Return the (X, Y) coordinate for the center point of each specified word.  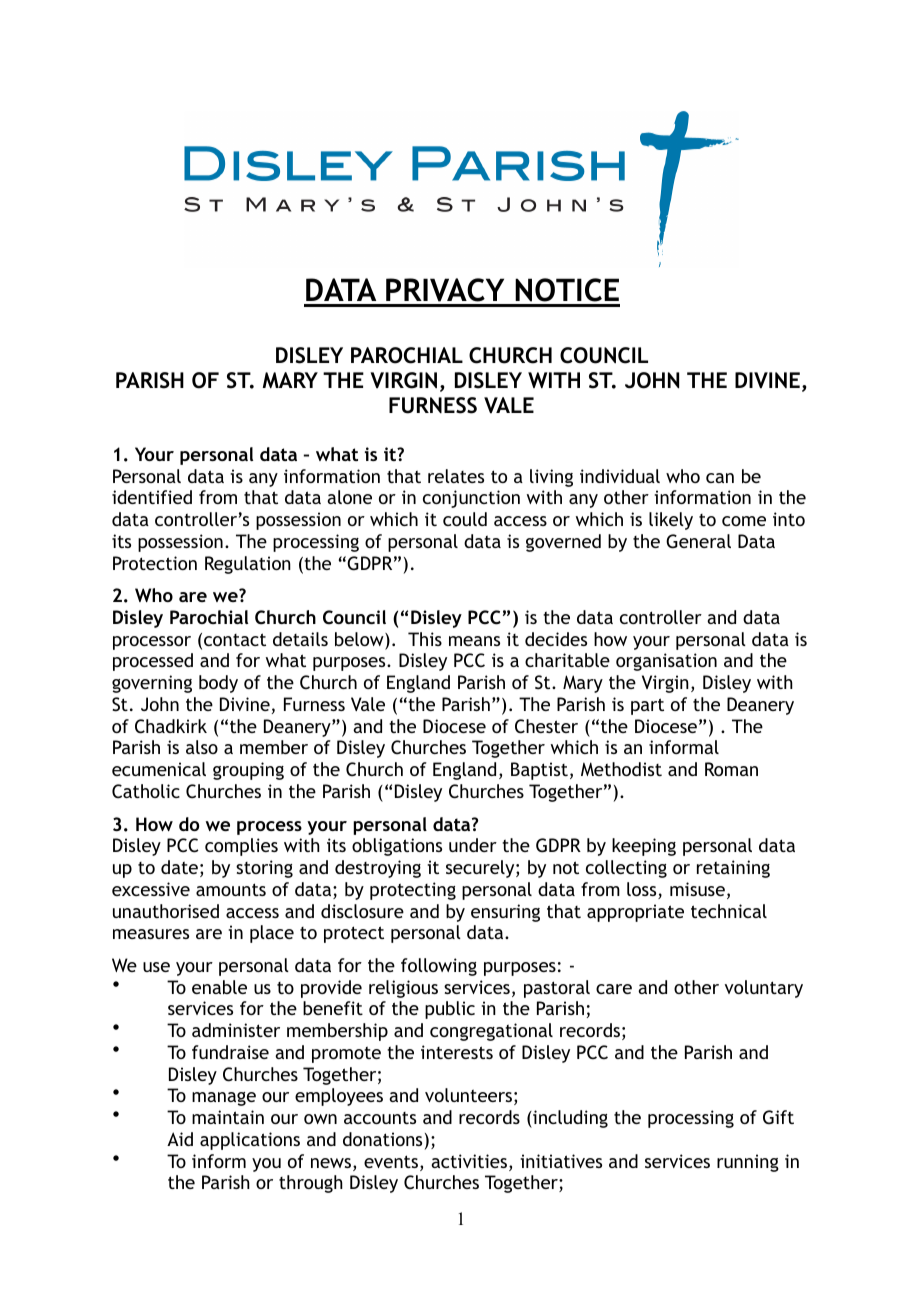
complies (241, 847)
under (473, 845)
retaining (733, 869)
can (720, 478)
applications (250, 1141)
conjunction (471, 499)
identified (152, 497)
